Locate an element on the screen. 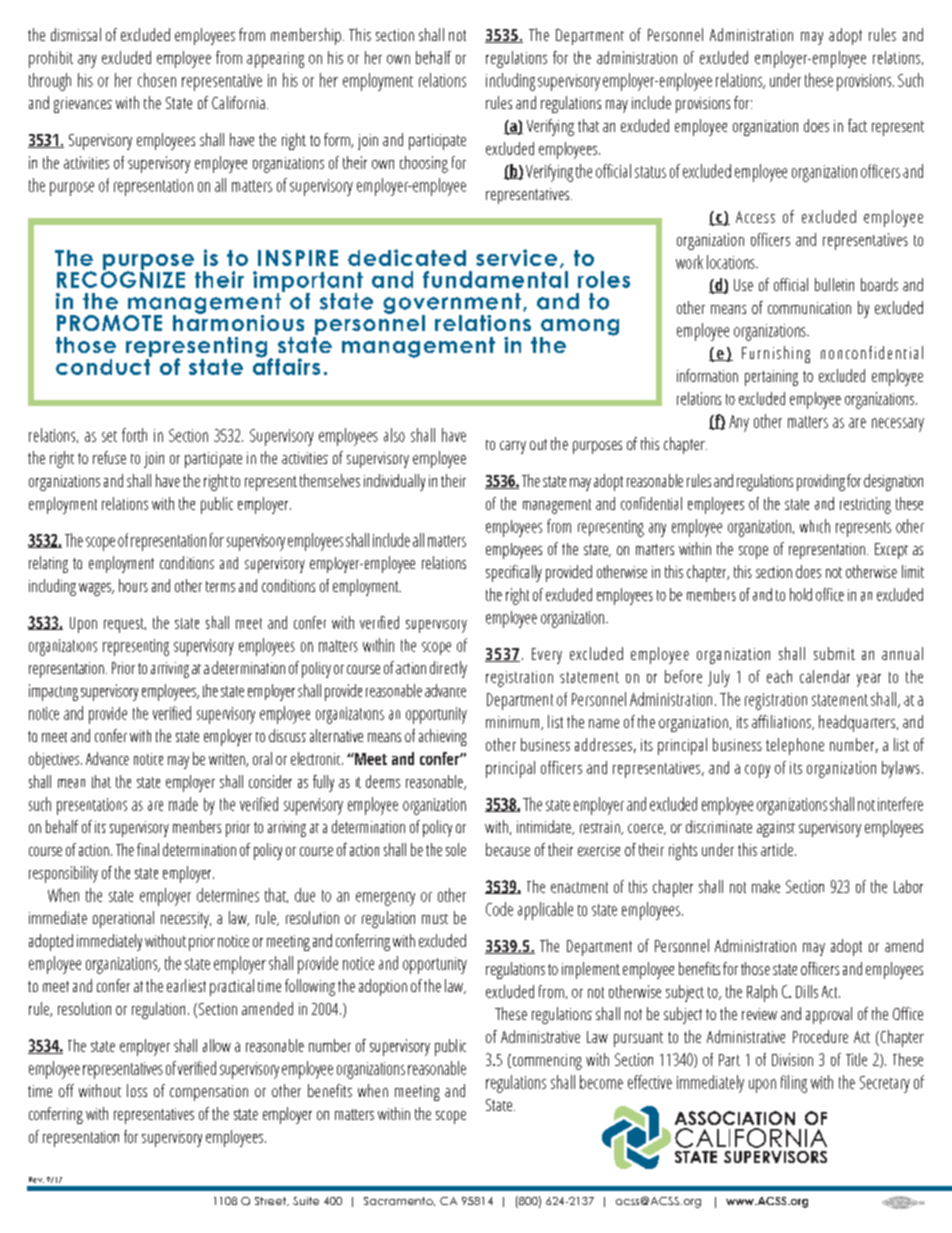 This screenshot has height=1233, width=952. Sacramento is located at coordinates (399, 1201).
